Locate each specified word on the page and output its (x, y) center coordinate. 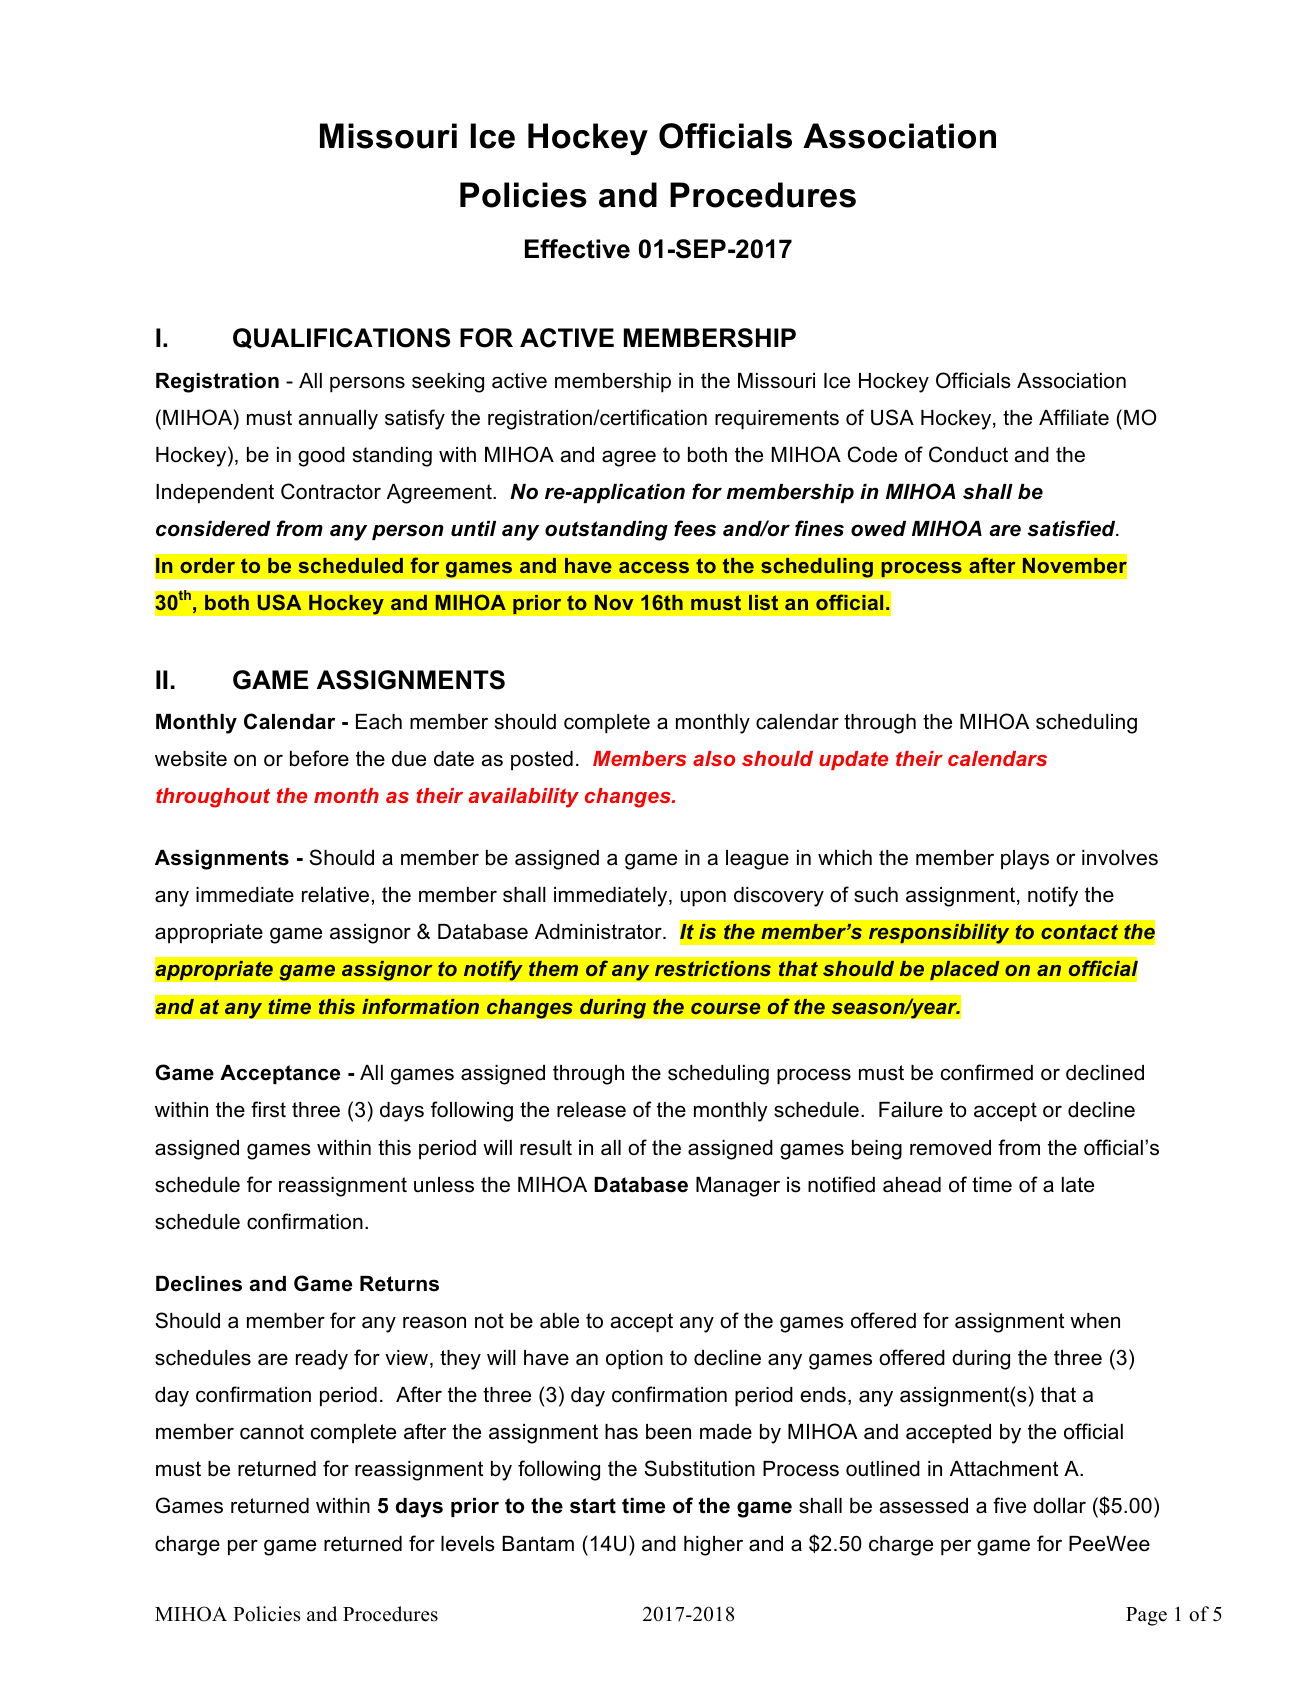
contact (1079, 931)
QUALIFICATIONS (341, 338)
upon (703, 898)
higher (713, 1546)
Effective (577, 249)
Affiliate (1074, 417)
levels (468, 1544)
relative (335, 895)
